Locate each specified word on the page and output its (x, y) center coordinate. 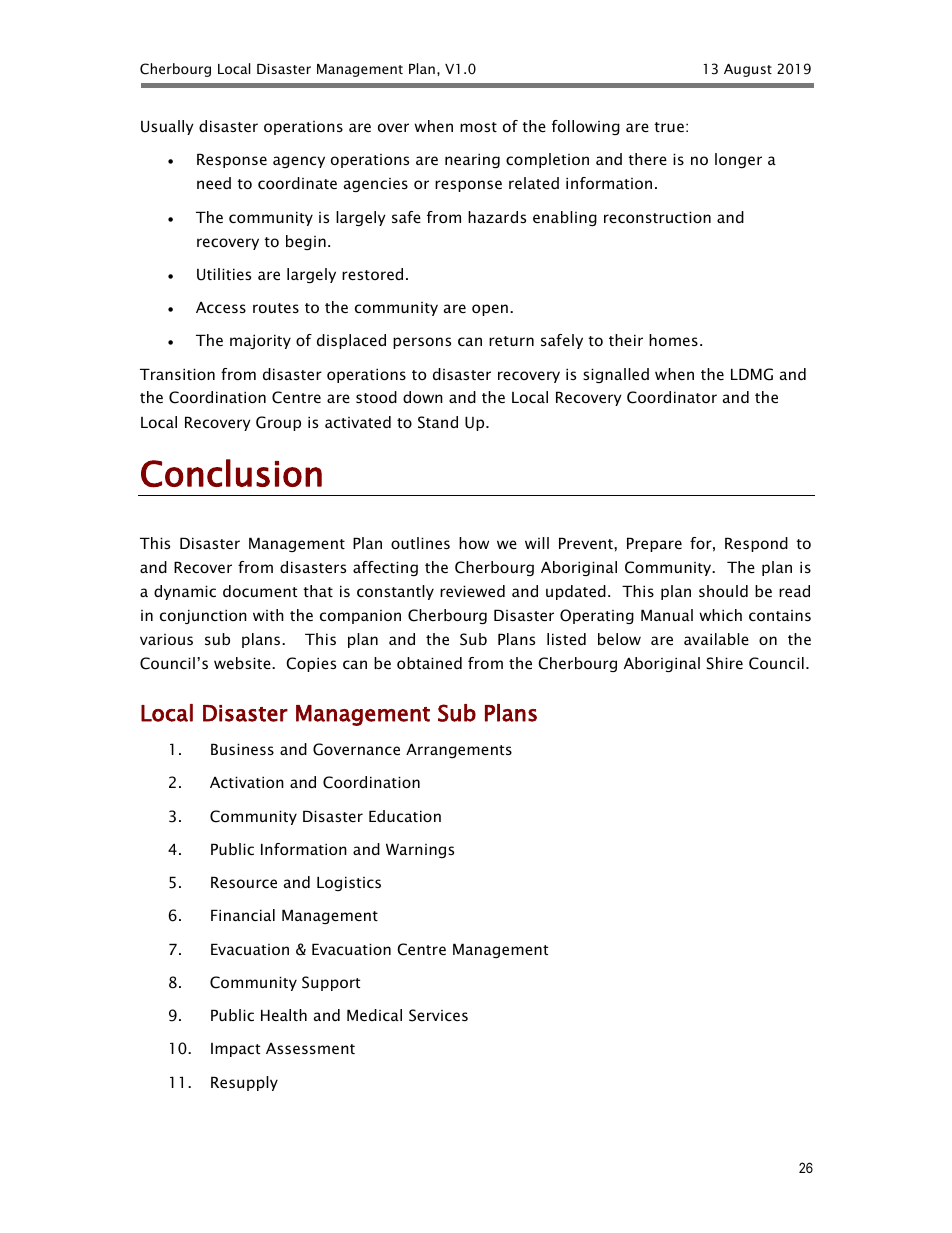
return (511, 341)
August (748, 70)
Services (438, 1015)
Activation (247, 782)
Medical (374, 1015)
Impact (235, 1050)
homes (673, 340)
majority (260, 341)
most (478, 127)
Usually (167, 127)
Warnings (420, 850)
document (260, 591)
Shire (724, 663)
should (723, 591)
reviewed (472, 591)
